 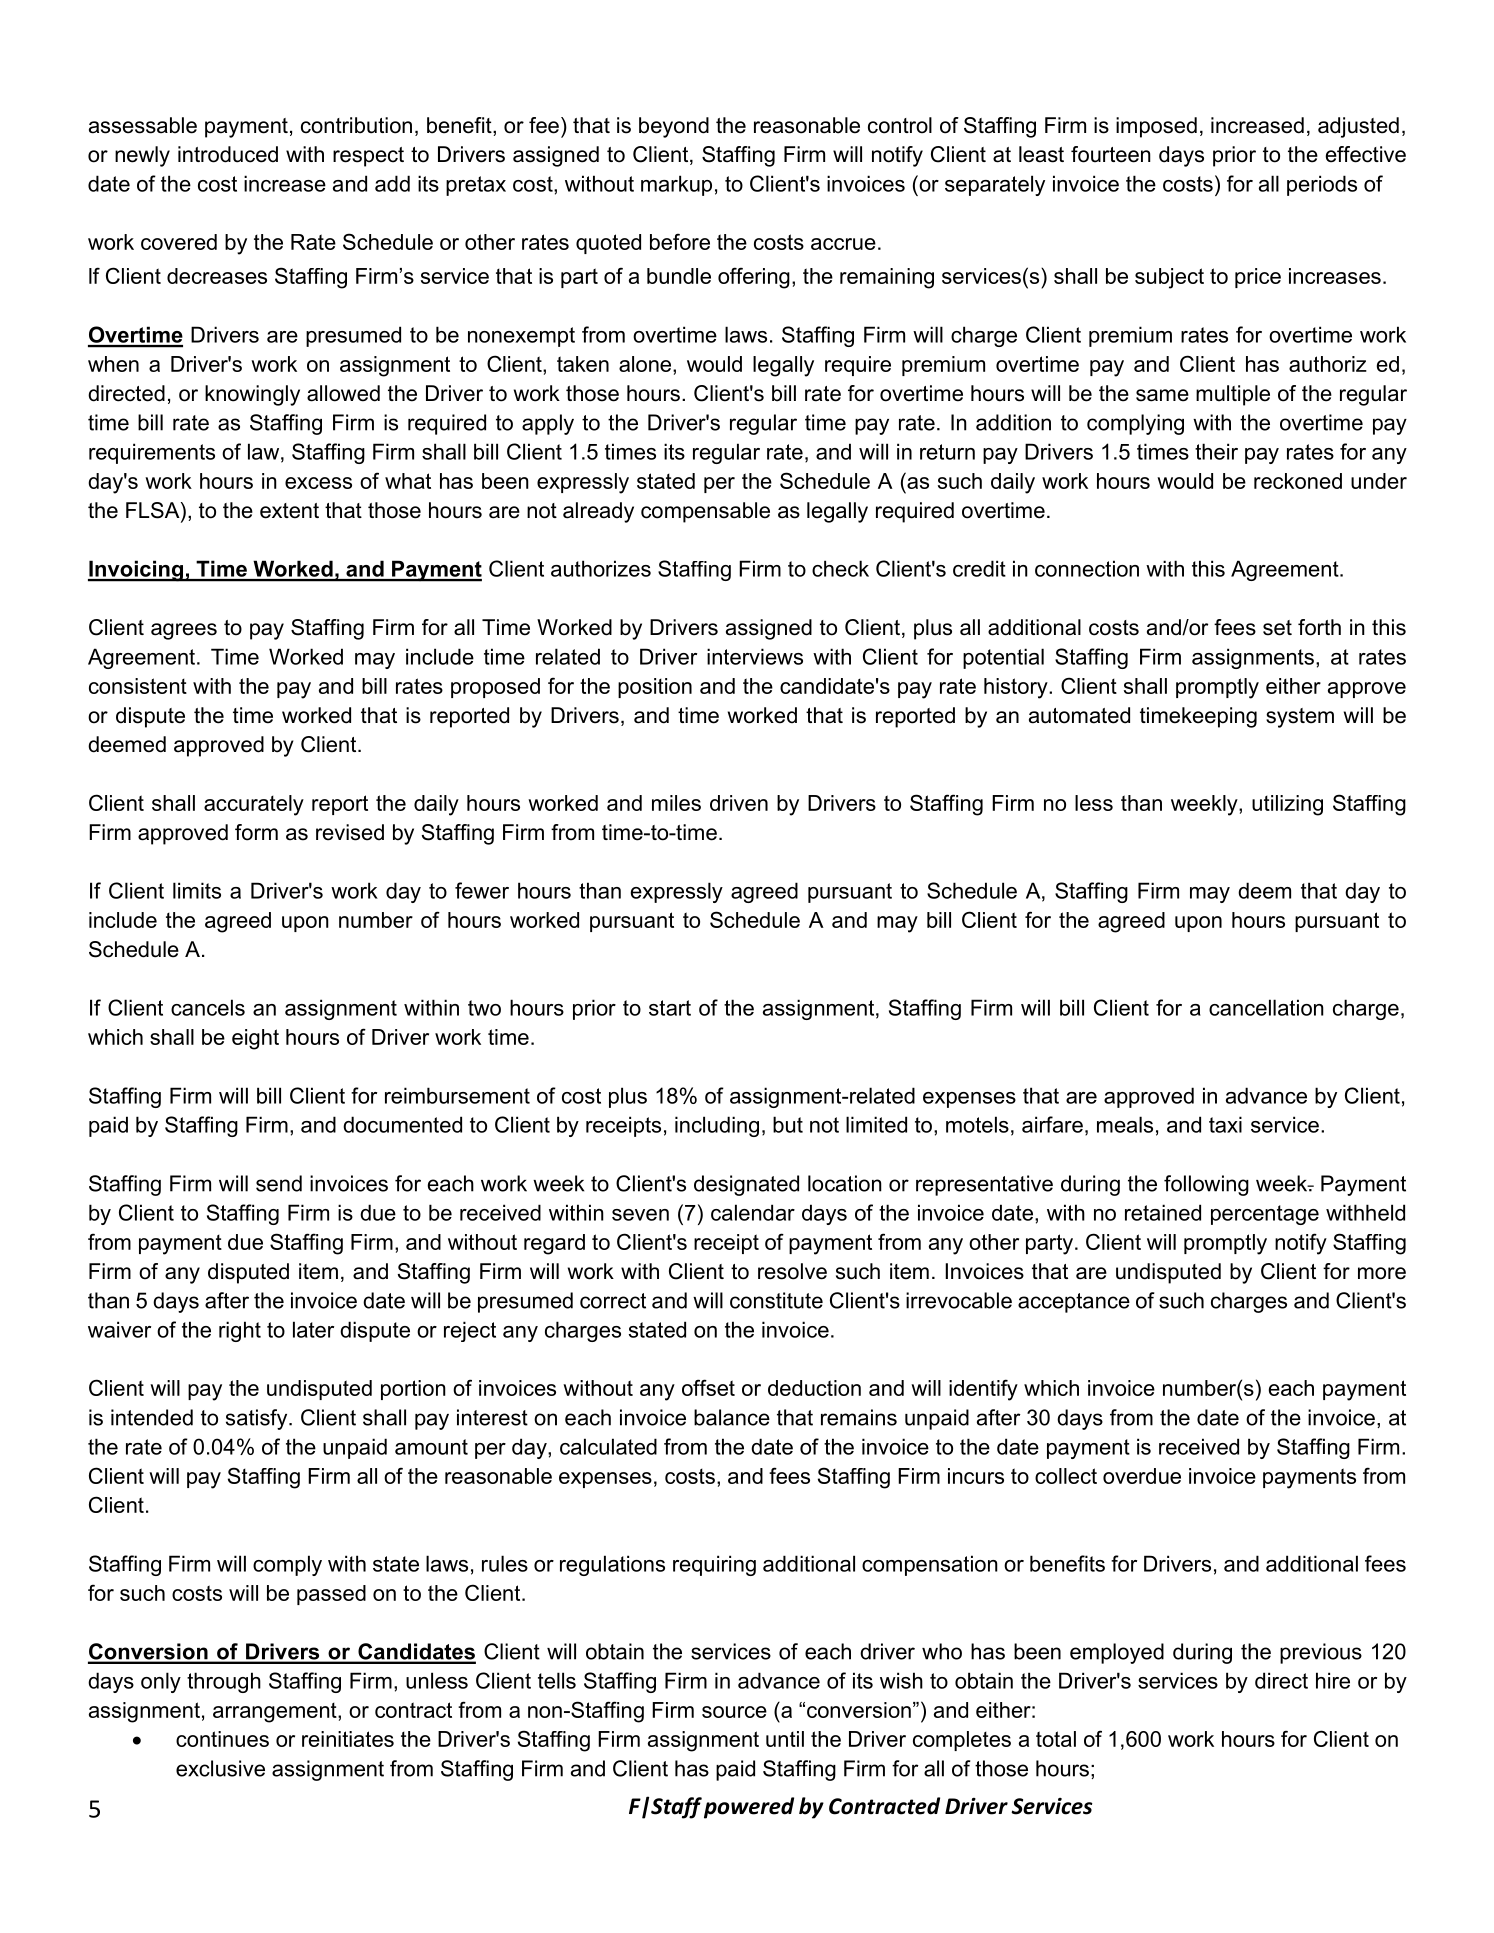 I want to click on markup, so click(x=676, y=185).
